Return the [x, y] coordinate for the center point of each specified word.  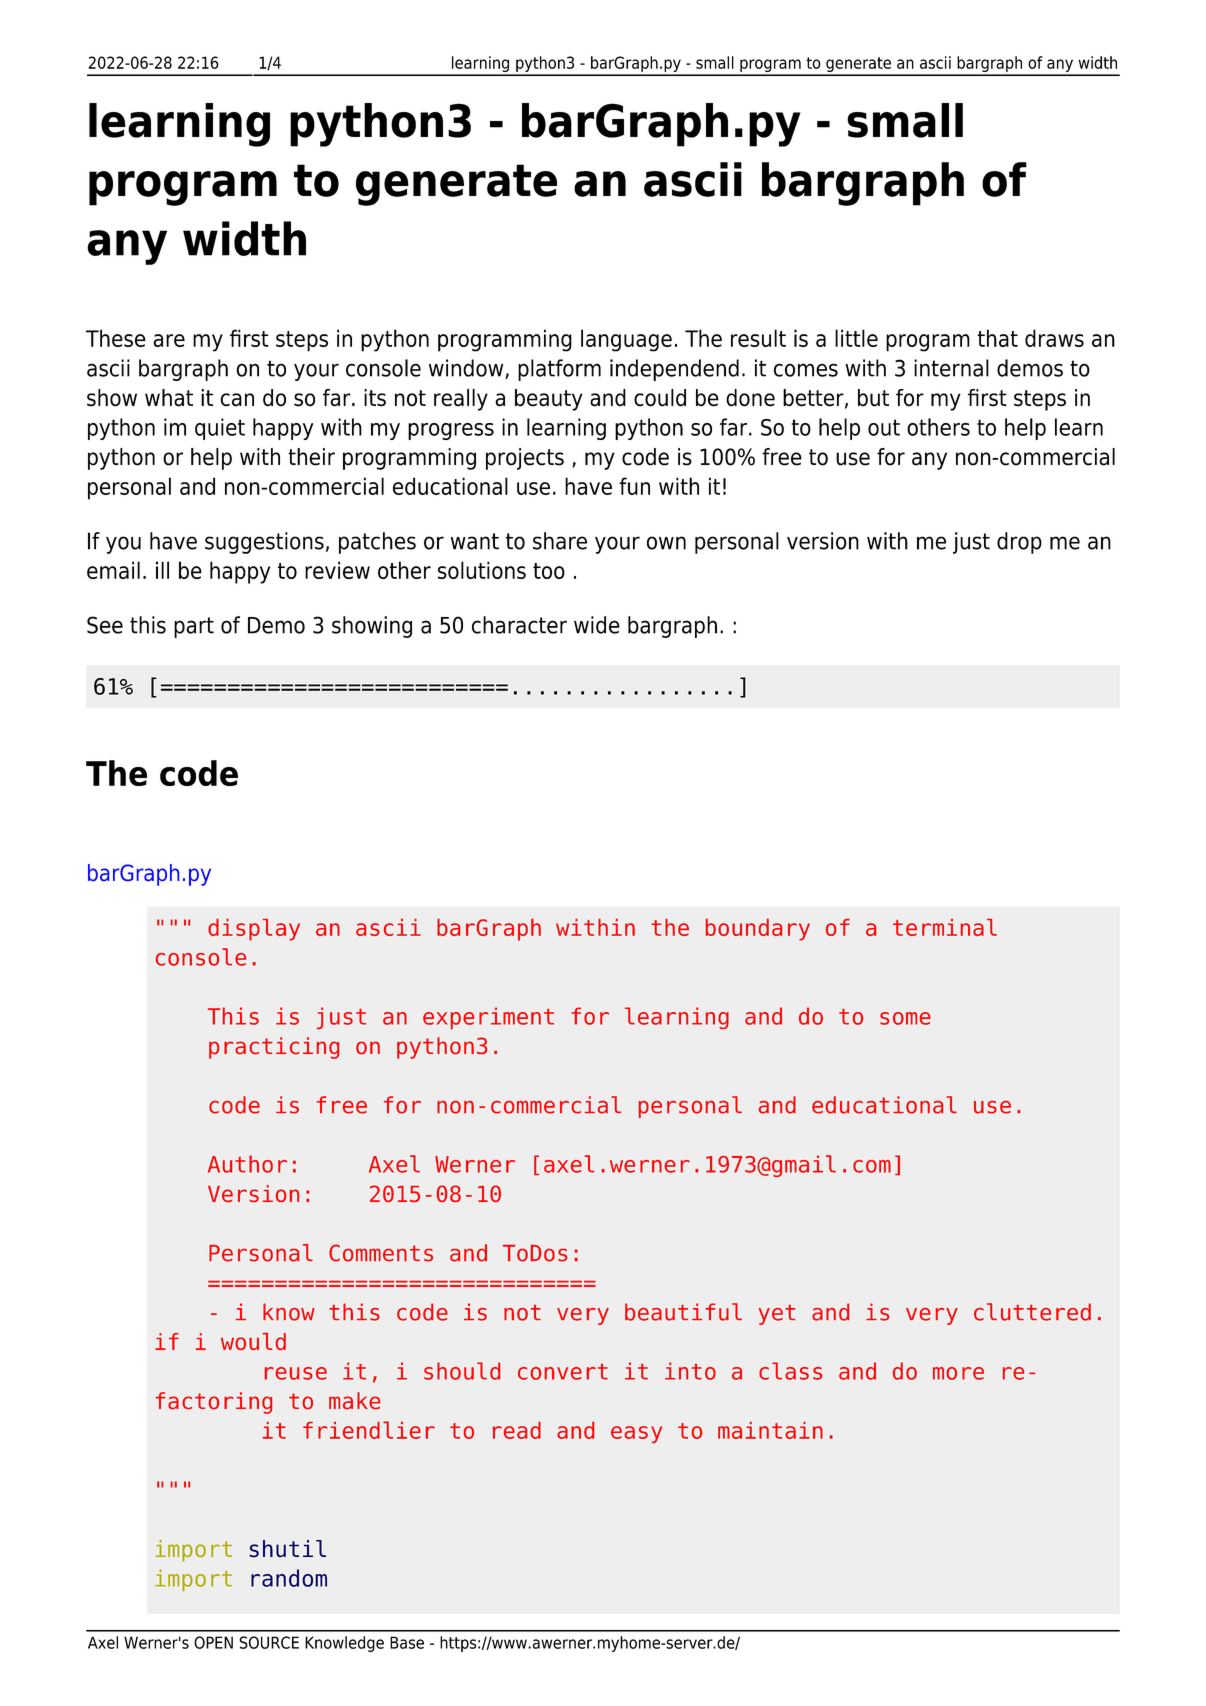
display [254, 930]
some [905, 1018]
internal [951, 368]
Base [407, 1642]
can [237, 400]
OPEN [213, 1642]
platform [559, 370]
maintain [770, 1430]
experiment [488, 1018]
